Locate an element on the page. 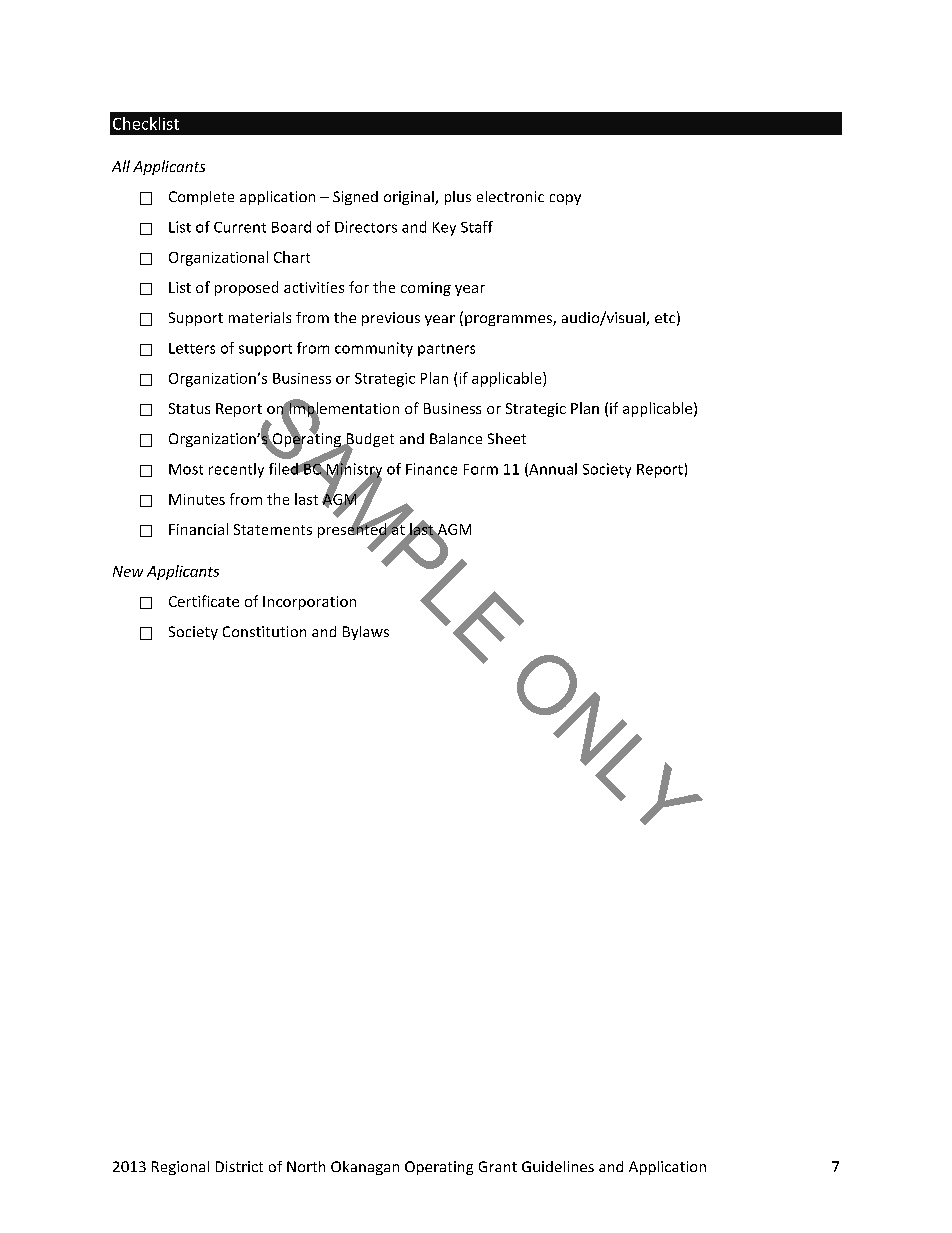 This document has width=952, height=1233. Bylaws is located at coordinates (366, 633).
